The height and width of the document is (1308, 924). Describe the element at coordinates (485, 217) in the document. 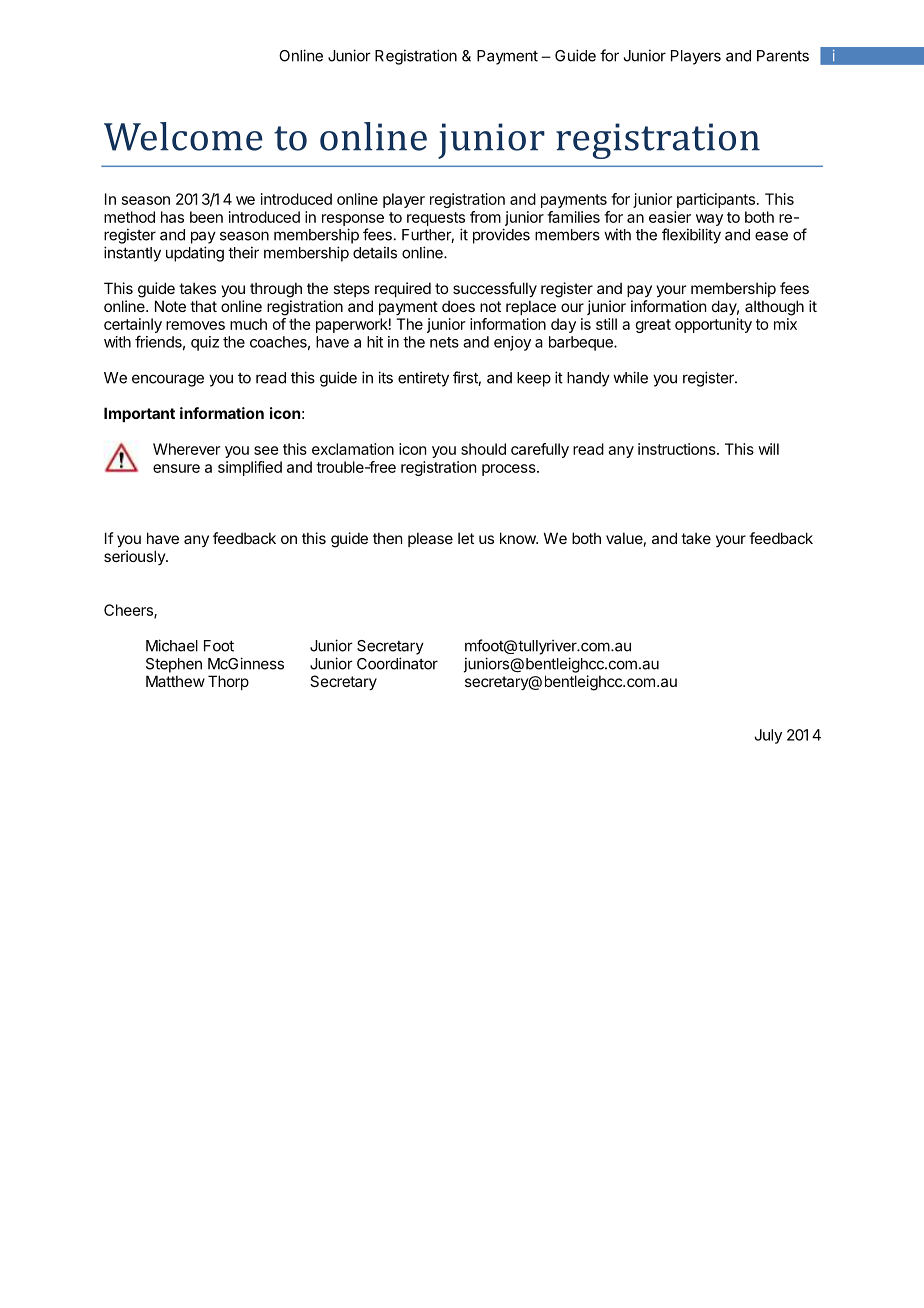

I see `from` at that location.
